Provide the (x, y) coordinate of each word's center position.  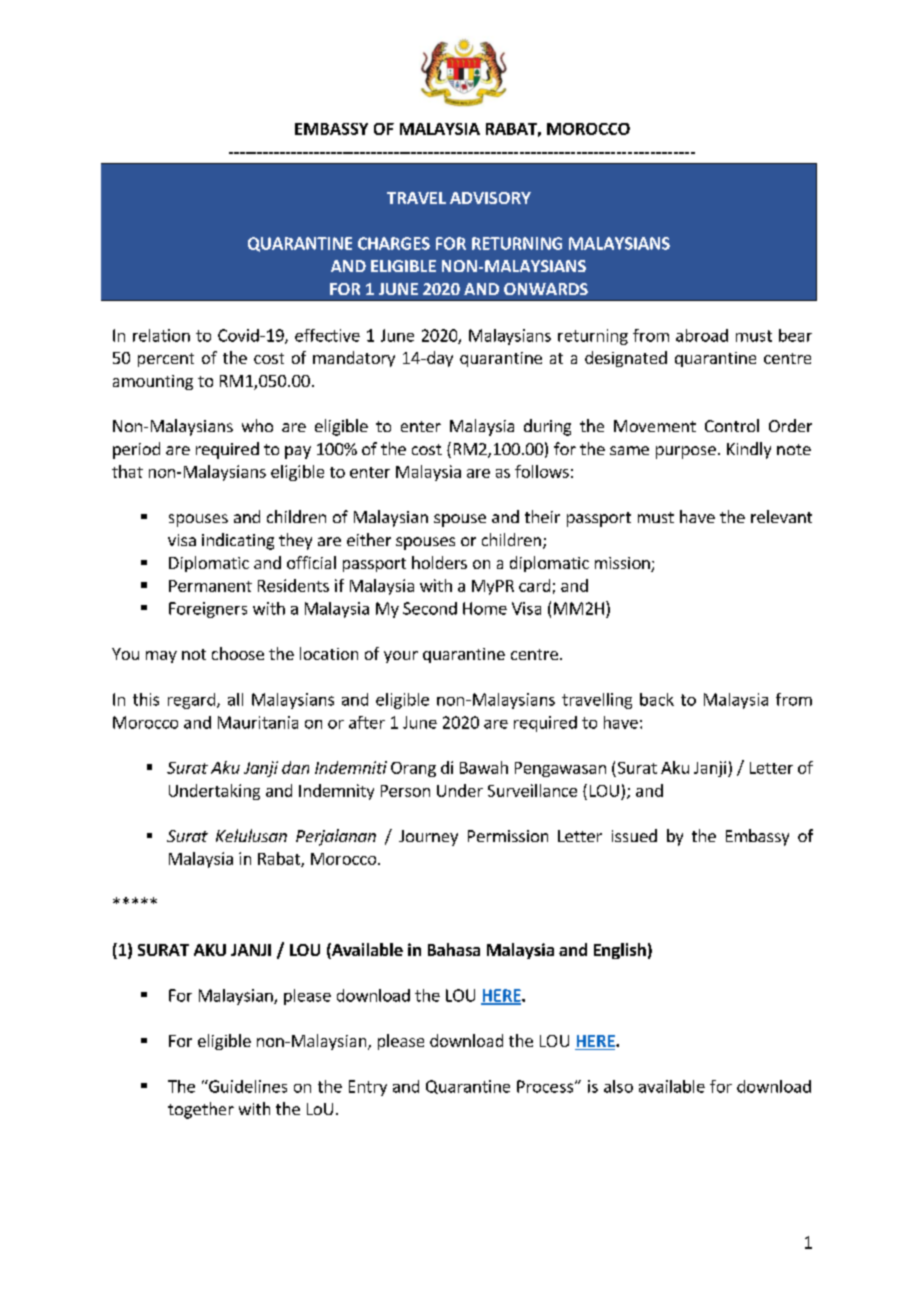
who (257, 425)
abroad (702, 335)
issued (634, 835)
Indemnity (336, 792)
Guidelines (247, 1086)
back (657, 699)
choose (238, 653)
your (401, 657)
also (618, 1086)
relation (161, 335)
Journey (428, 838)
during (547, 427)
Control (732, 425)
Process (546, 1086)
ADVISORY (490, 198)
